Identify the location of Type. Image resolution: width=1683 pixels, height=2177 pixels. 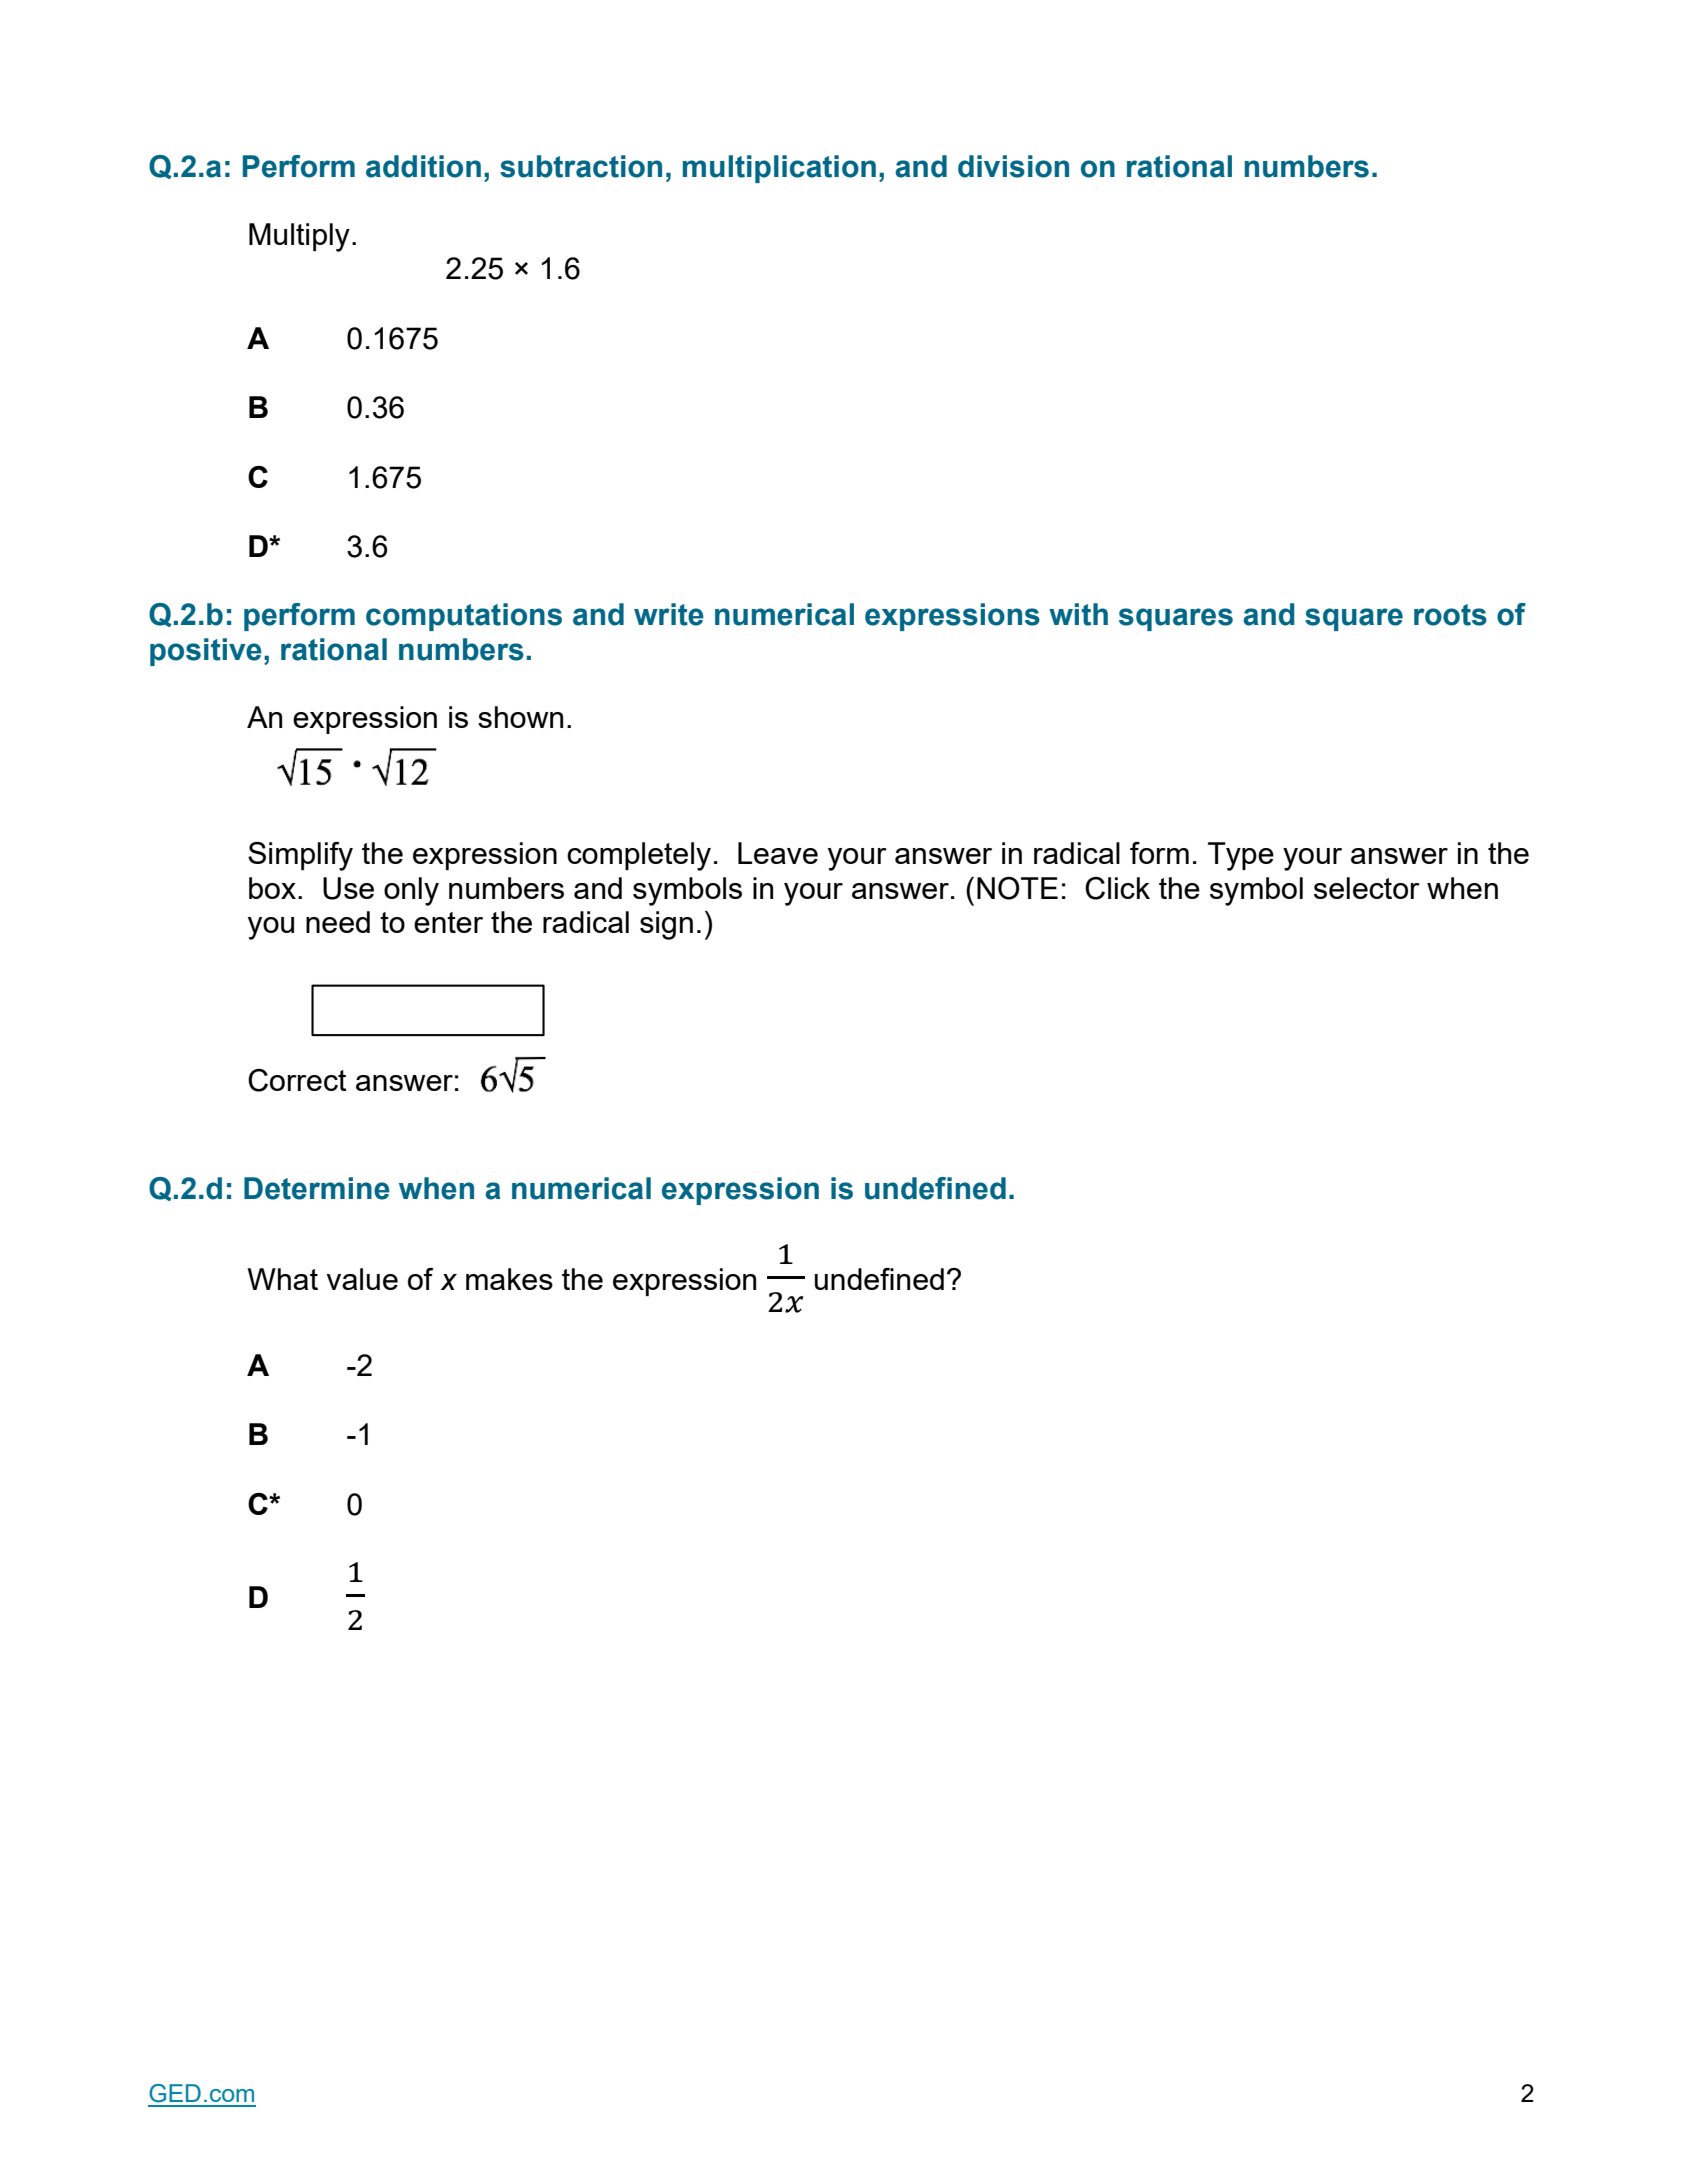
(1241, 856).
